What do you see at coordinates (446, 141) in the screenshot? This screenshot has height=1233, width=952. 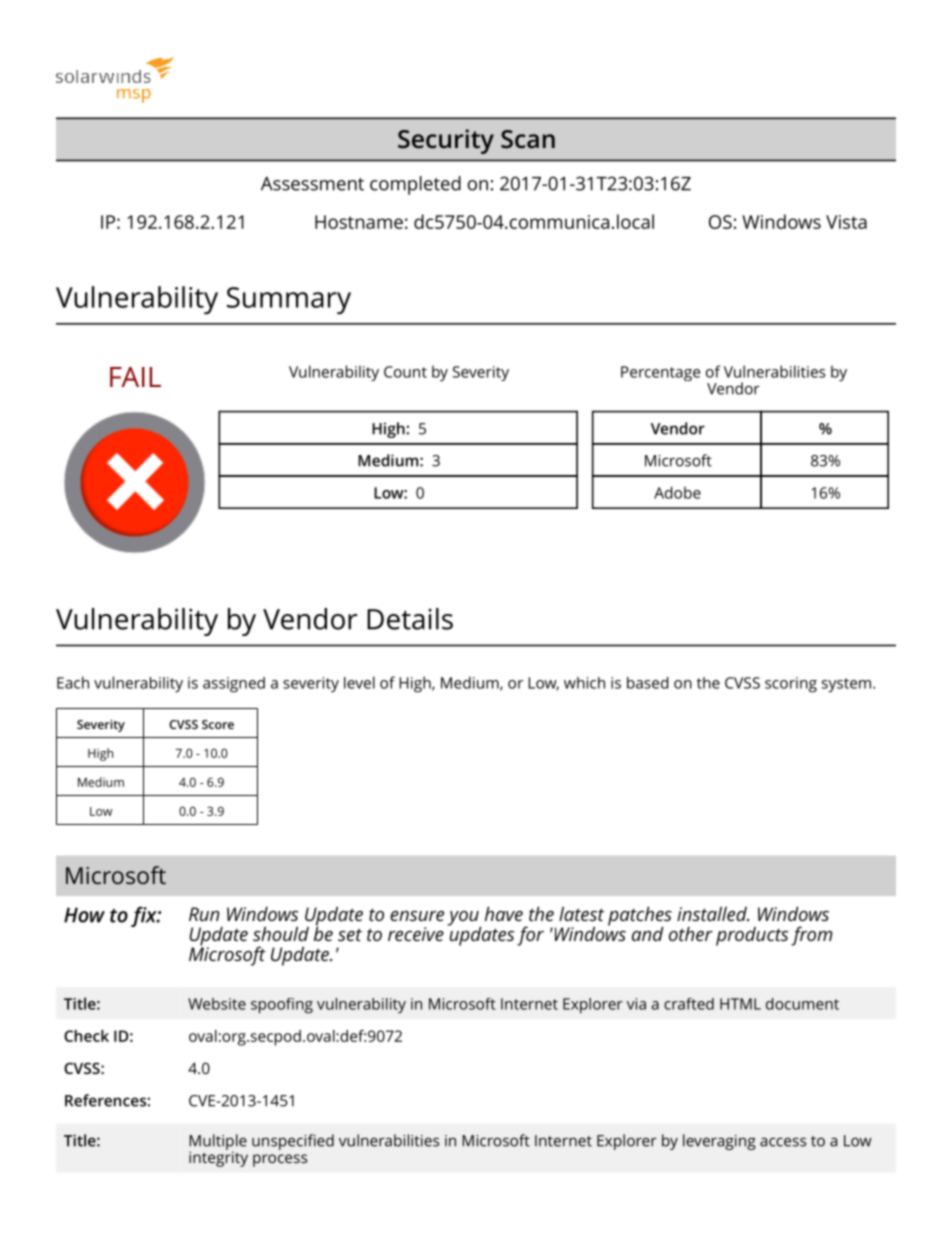 I see `Security` at bounding box center [446, 141].
